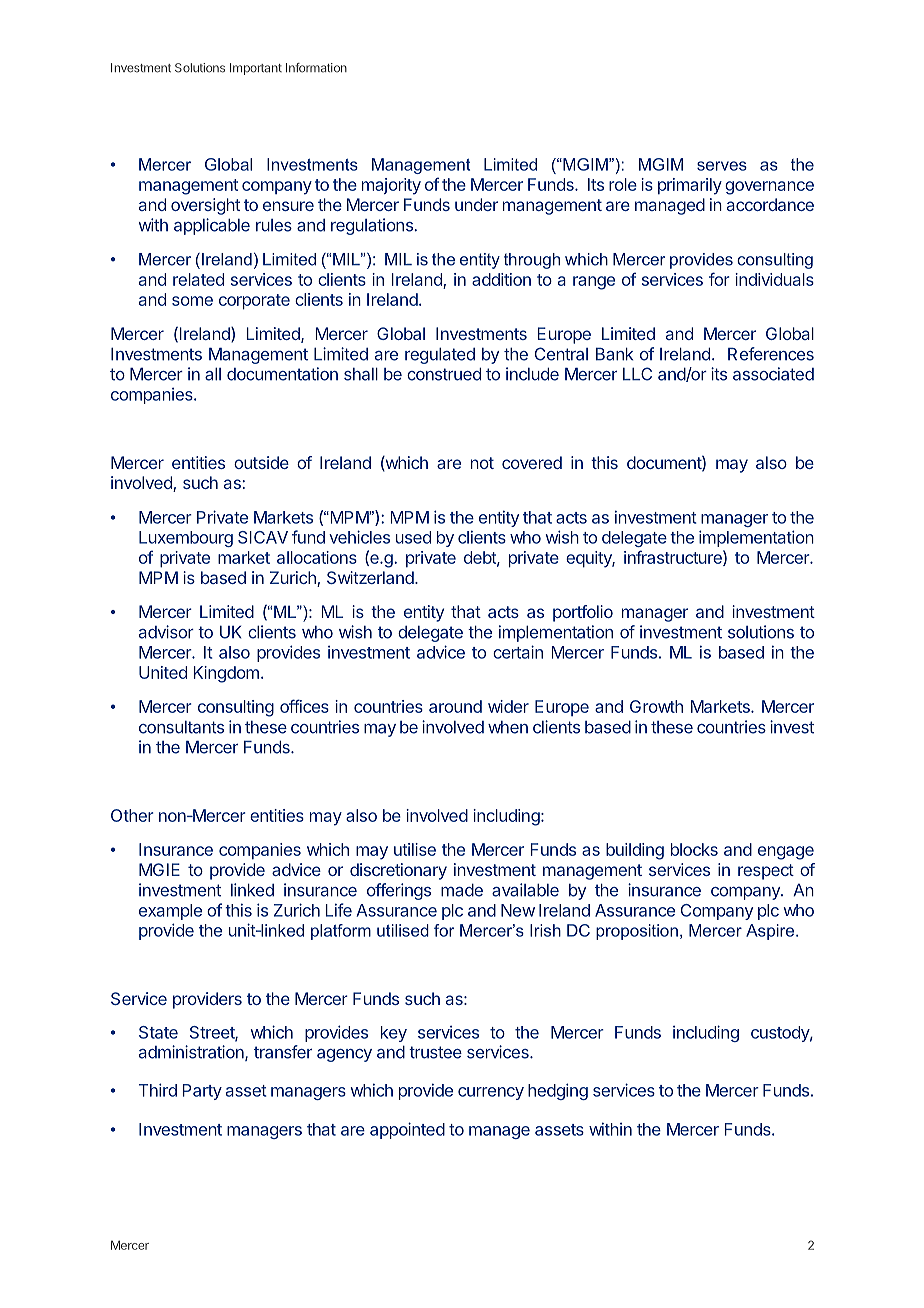 This image has width=924, height=1308. I want to click on Important, so click(256, 69).
